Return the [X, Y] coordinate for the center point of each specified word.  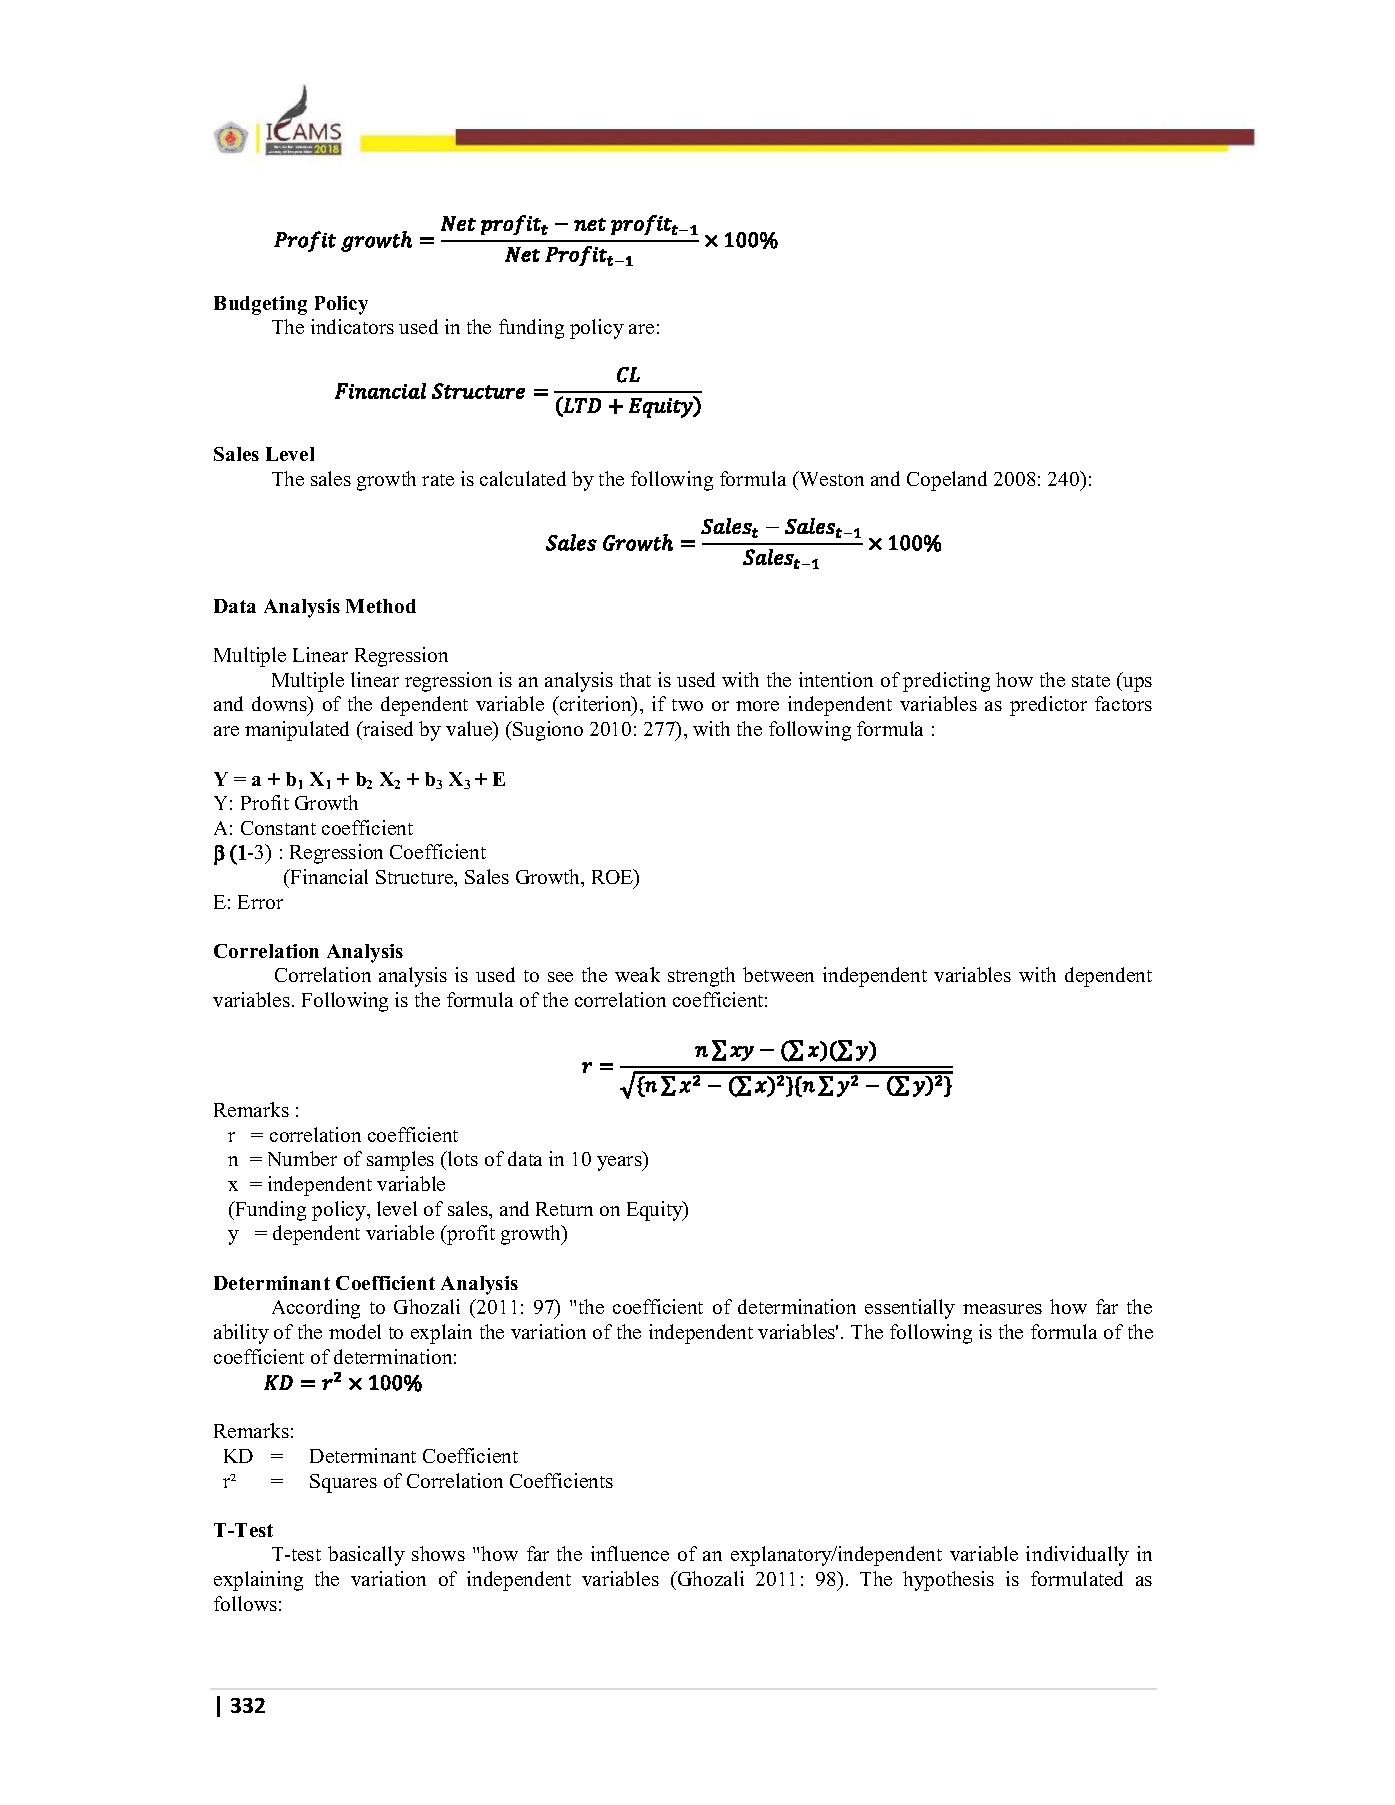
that [635, 679]
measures [1002, 1309]
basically [366, 1556]
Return [564, 1209]
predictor [1048, 706]
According [316, 1309]
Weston [830, 478]
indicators [352, 326]
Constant [278, 828]
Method [381, 606]
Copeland [947, 481]
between [778, 974]
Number [302, 1158]
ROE [614, 878]
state [1091, 681]
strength [701, 977]
